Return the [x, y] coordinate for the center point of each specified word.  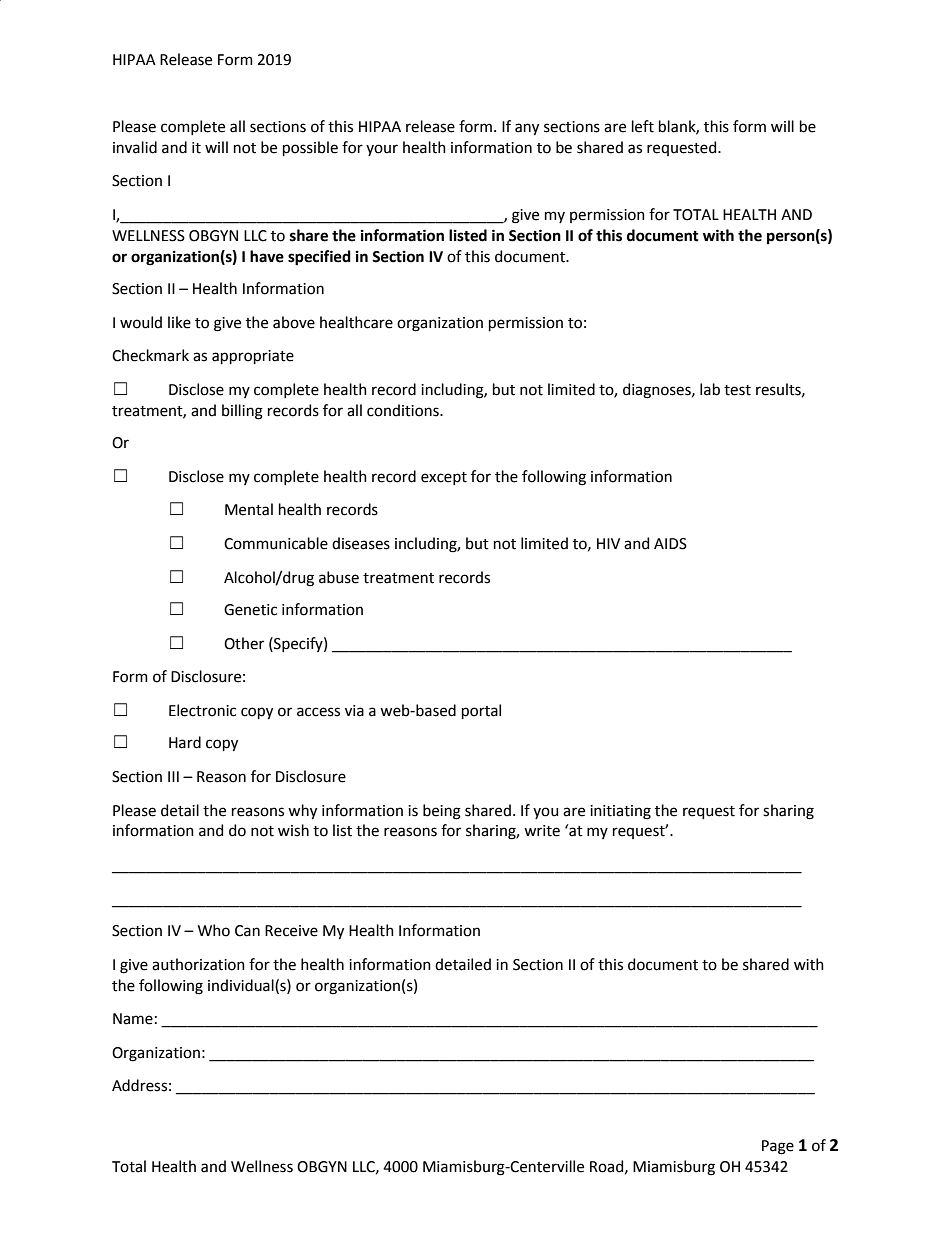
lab [710, 389]
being [442, 812]
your [382, 150]
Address [139, 1085]
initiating [620, 812]
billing [242, 412]
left [643, 126]
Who [214, 930]
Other [244, 643]
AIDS [670, 544]
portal [481, 711]
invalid [135, 147]
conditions [404, 410]
